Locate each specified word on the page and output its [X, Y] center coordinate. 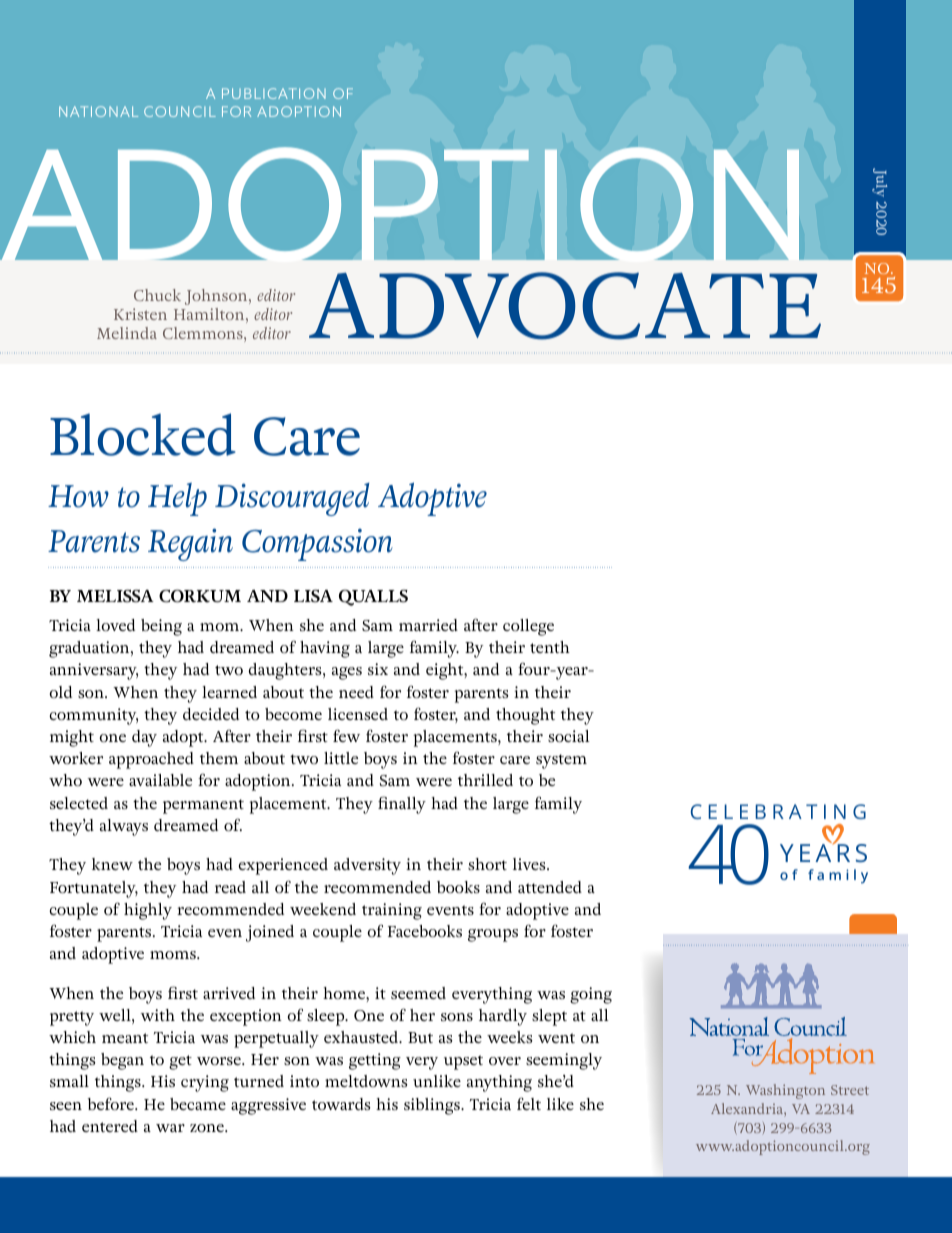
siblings [433, 1106]
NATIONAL [98, 111]
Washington [785, 1091]
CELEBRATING [778, 811]
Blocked [143, 434]
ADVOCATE [565, 306]
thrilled [485, 780]
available [160, 780]
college [528, 627]
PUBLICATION [274, 93]
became [198, 1104]
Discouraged [292, 499]
